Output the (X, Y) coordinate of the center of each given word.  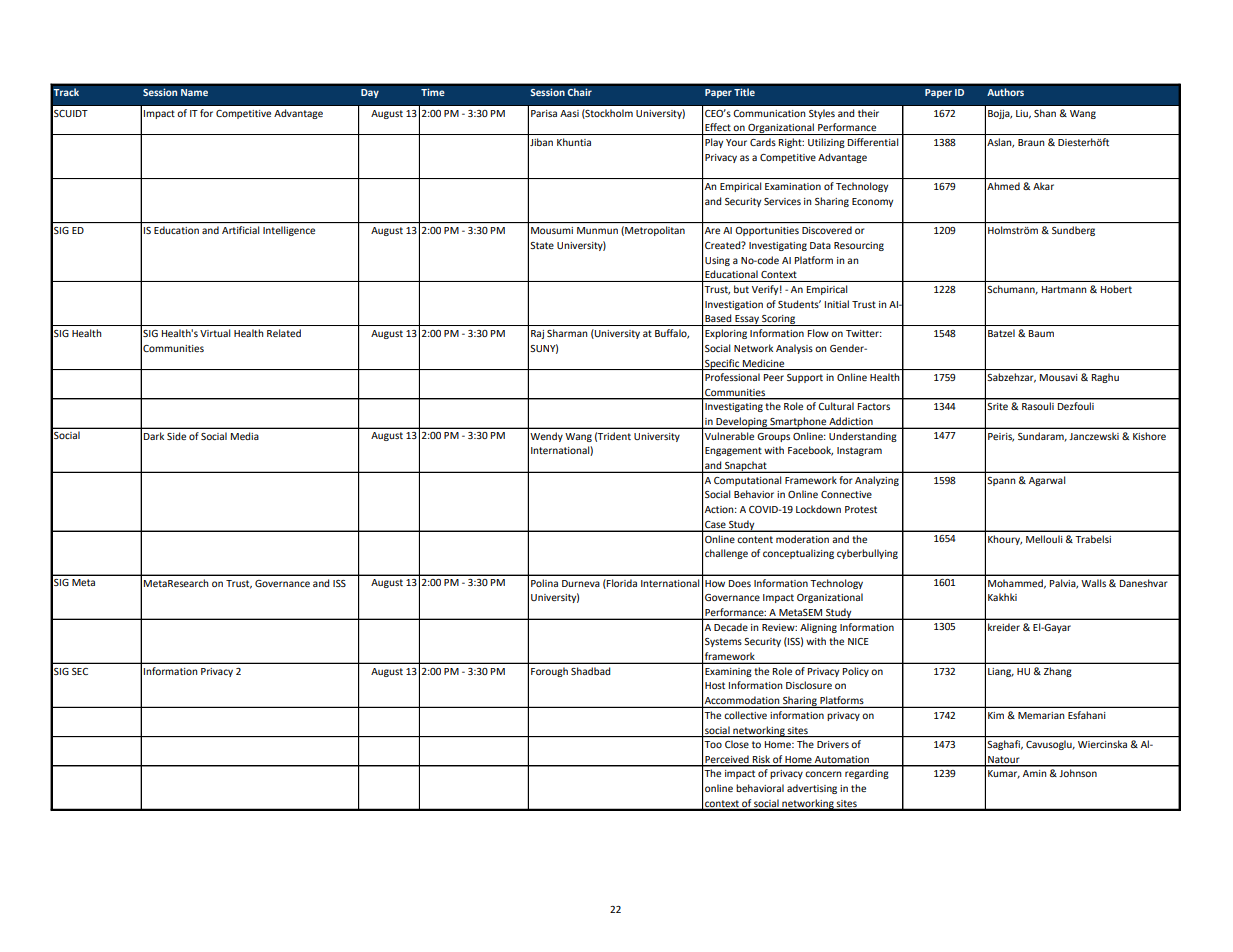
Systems (723, 642)
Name (194, 92)
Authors (1005, 92)
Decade (731, 627)
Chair (579, 92)
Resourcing (859, 246)
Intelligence (289, 231)
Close (737, 744)
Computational (747, 481)
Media (245, 436)
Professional (732, 377)
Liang (1001, 672)
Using (717, 261)
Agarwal (1047, 481)
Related (284, 333)
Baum (1041, 333)
